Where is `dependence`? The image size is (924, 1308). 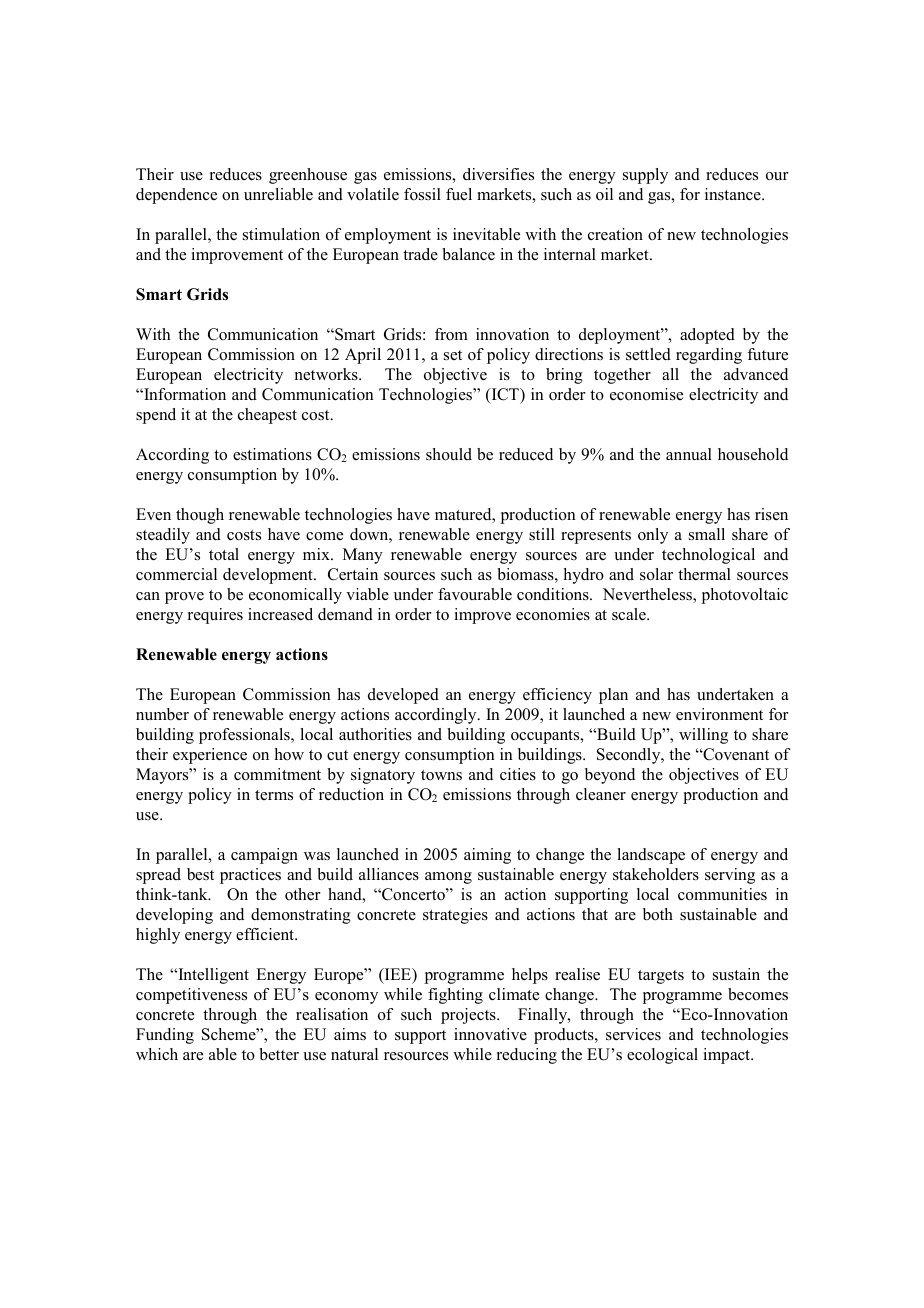
dependence is located at coordinates (176, 196).
